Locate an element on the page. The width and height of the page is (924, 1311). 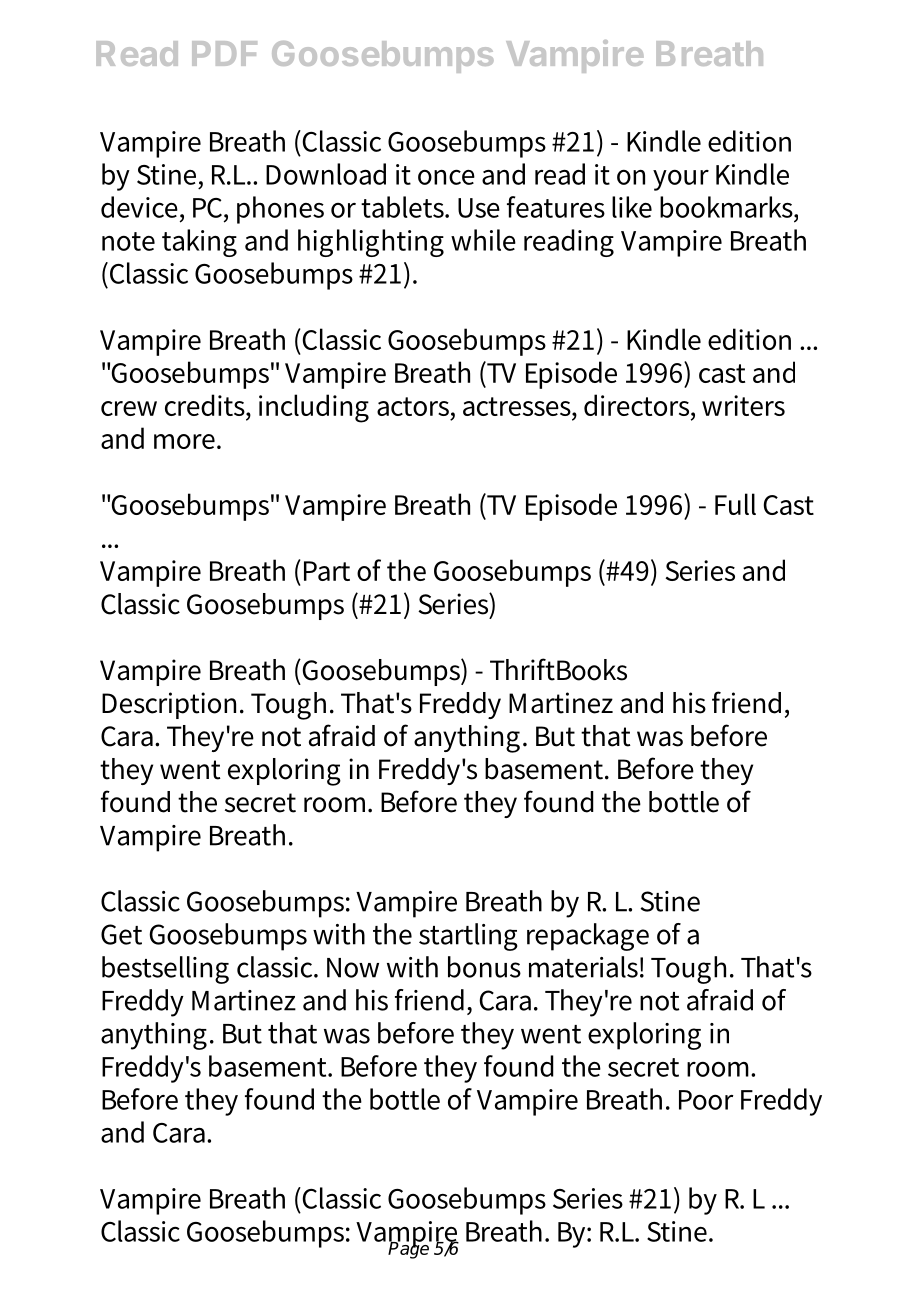
including is located at coordinates (314, 408).
